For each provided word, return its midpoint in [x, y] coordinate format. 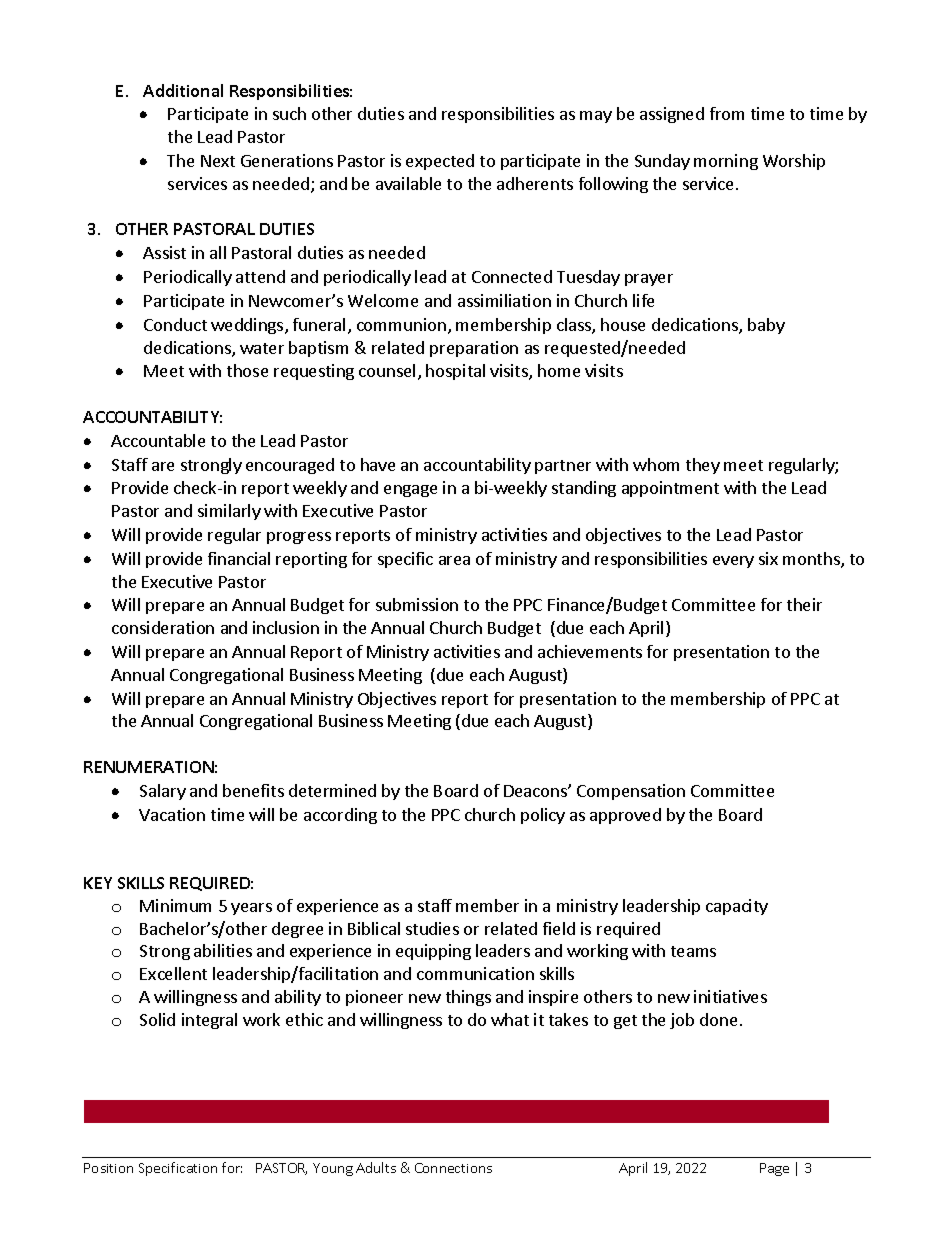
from [727, 113]
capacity [737, 907]
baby [766, 326]
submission [417, 604]
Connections [453, 1168]
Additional [183, 90]
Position [108, 1168]
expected [440, 162]
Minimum [175, 905]
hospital [455, 372]
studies [432, 928]
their [804, 604]
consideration [163, 627]
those [247, 370]
